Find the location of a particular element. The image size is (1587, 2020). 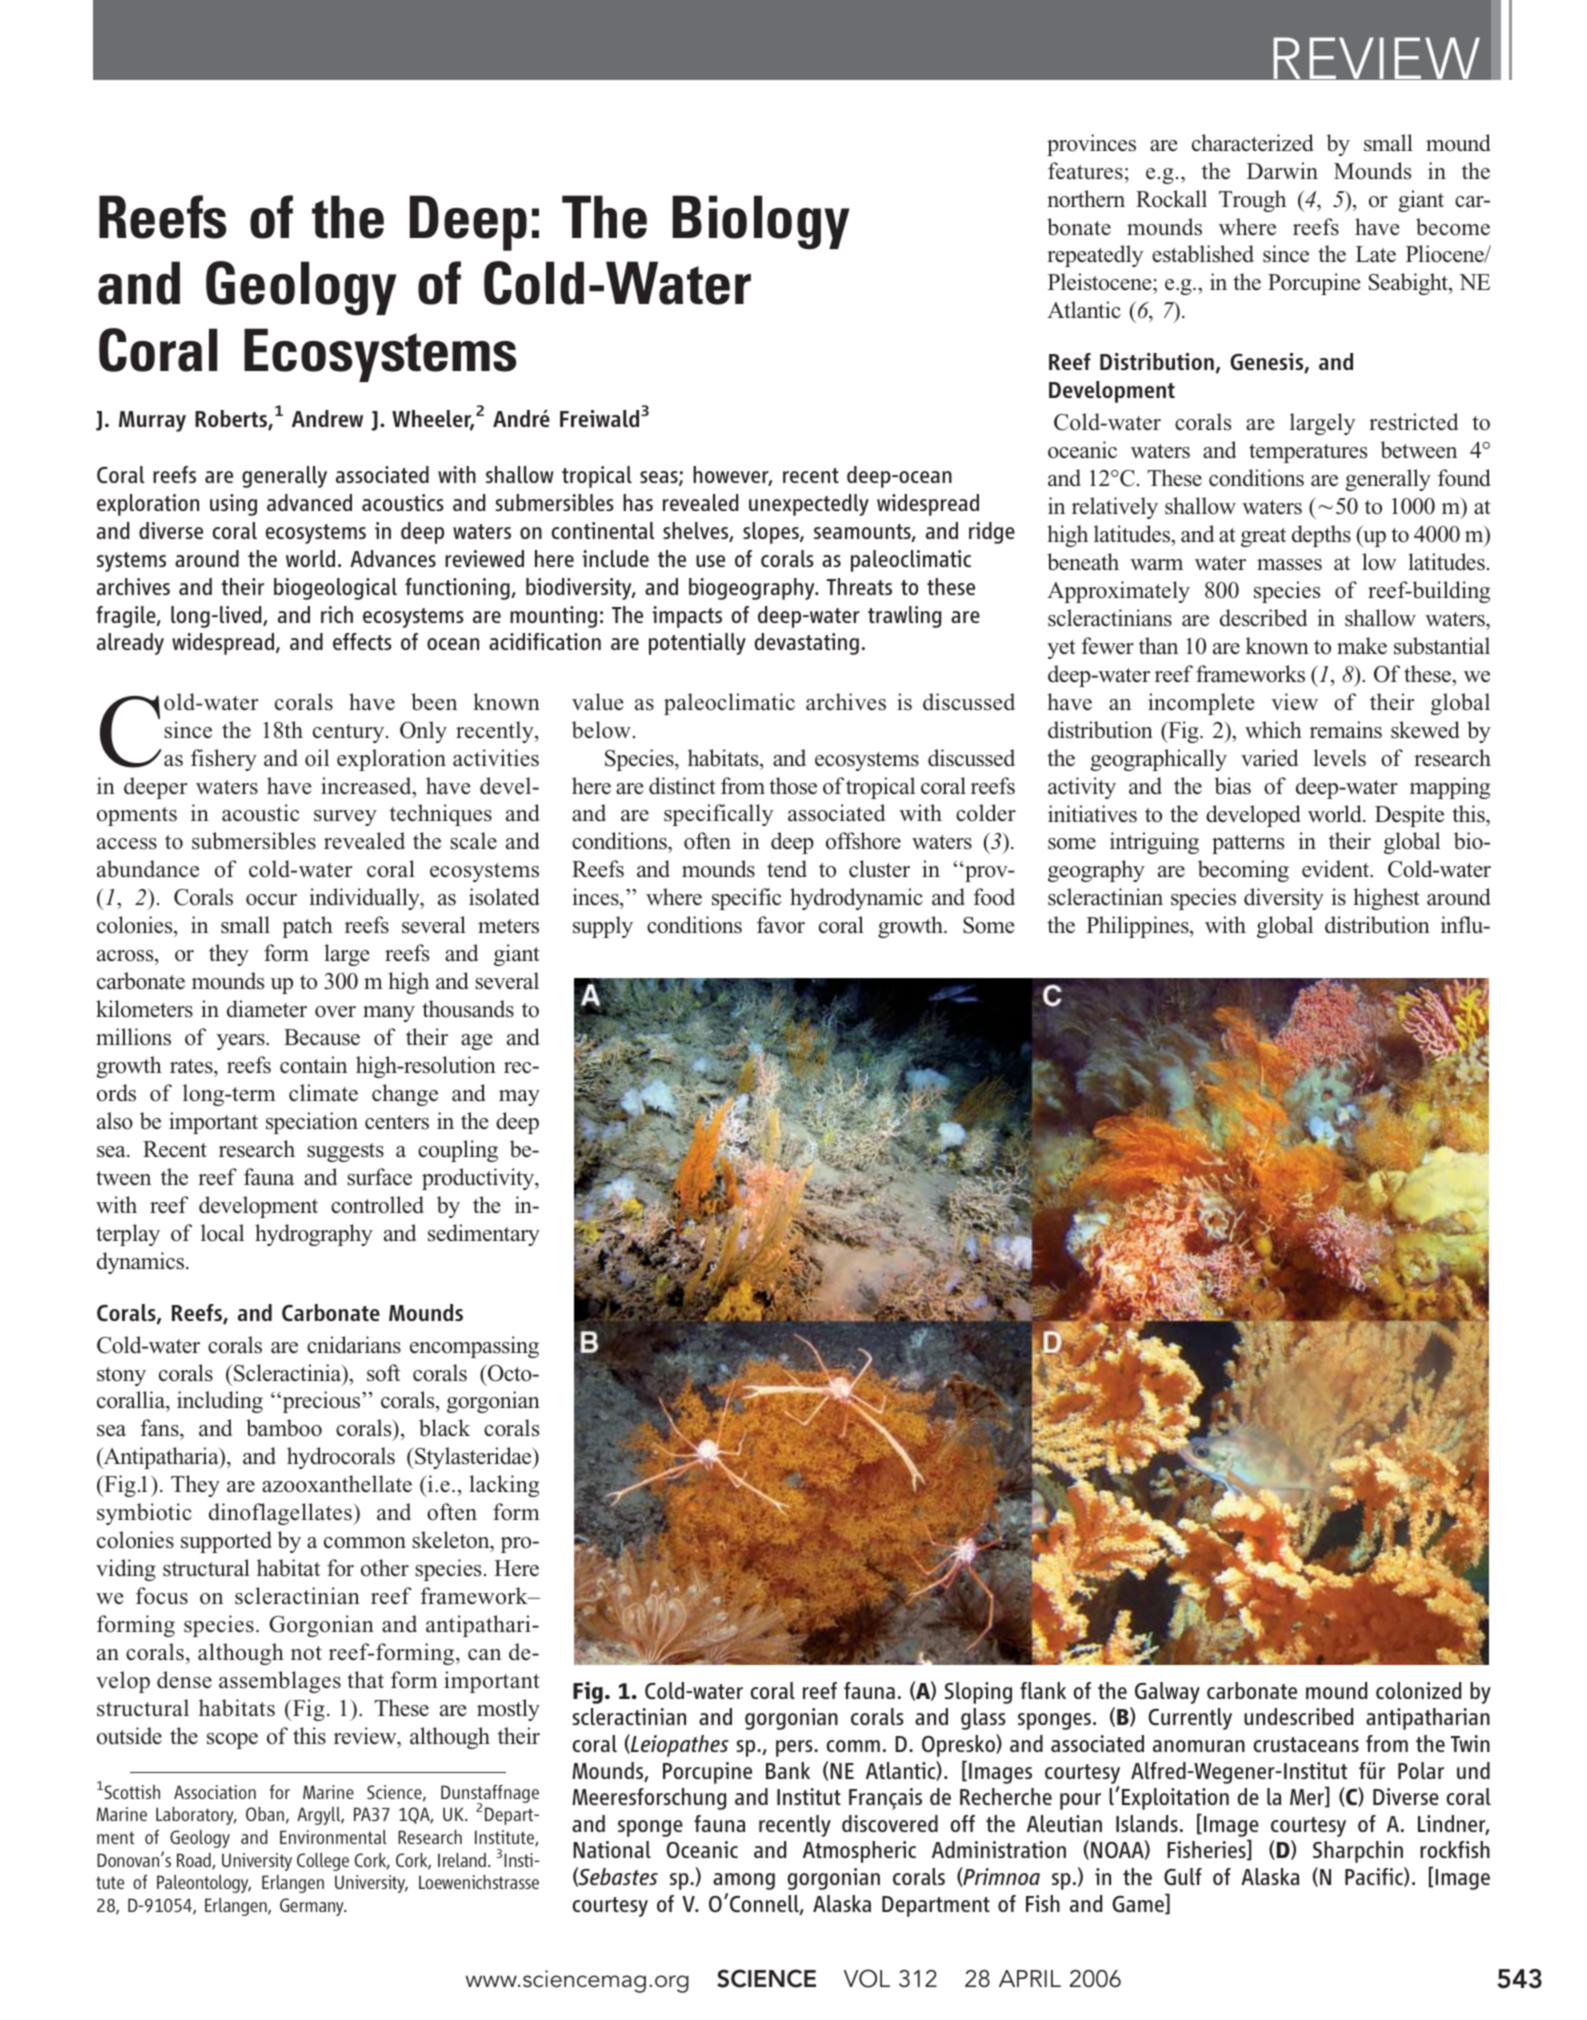

cnidarians is located at coordinates (354, 1345).
